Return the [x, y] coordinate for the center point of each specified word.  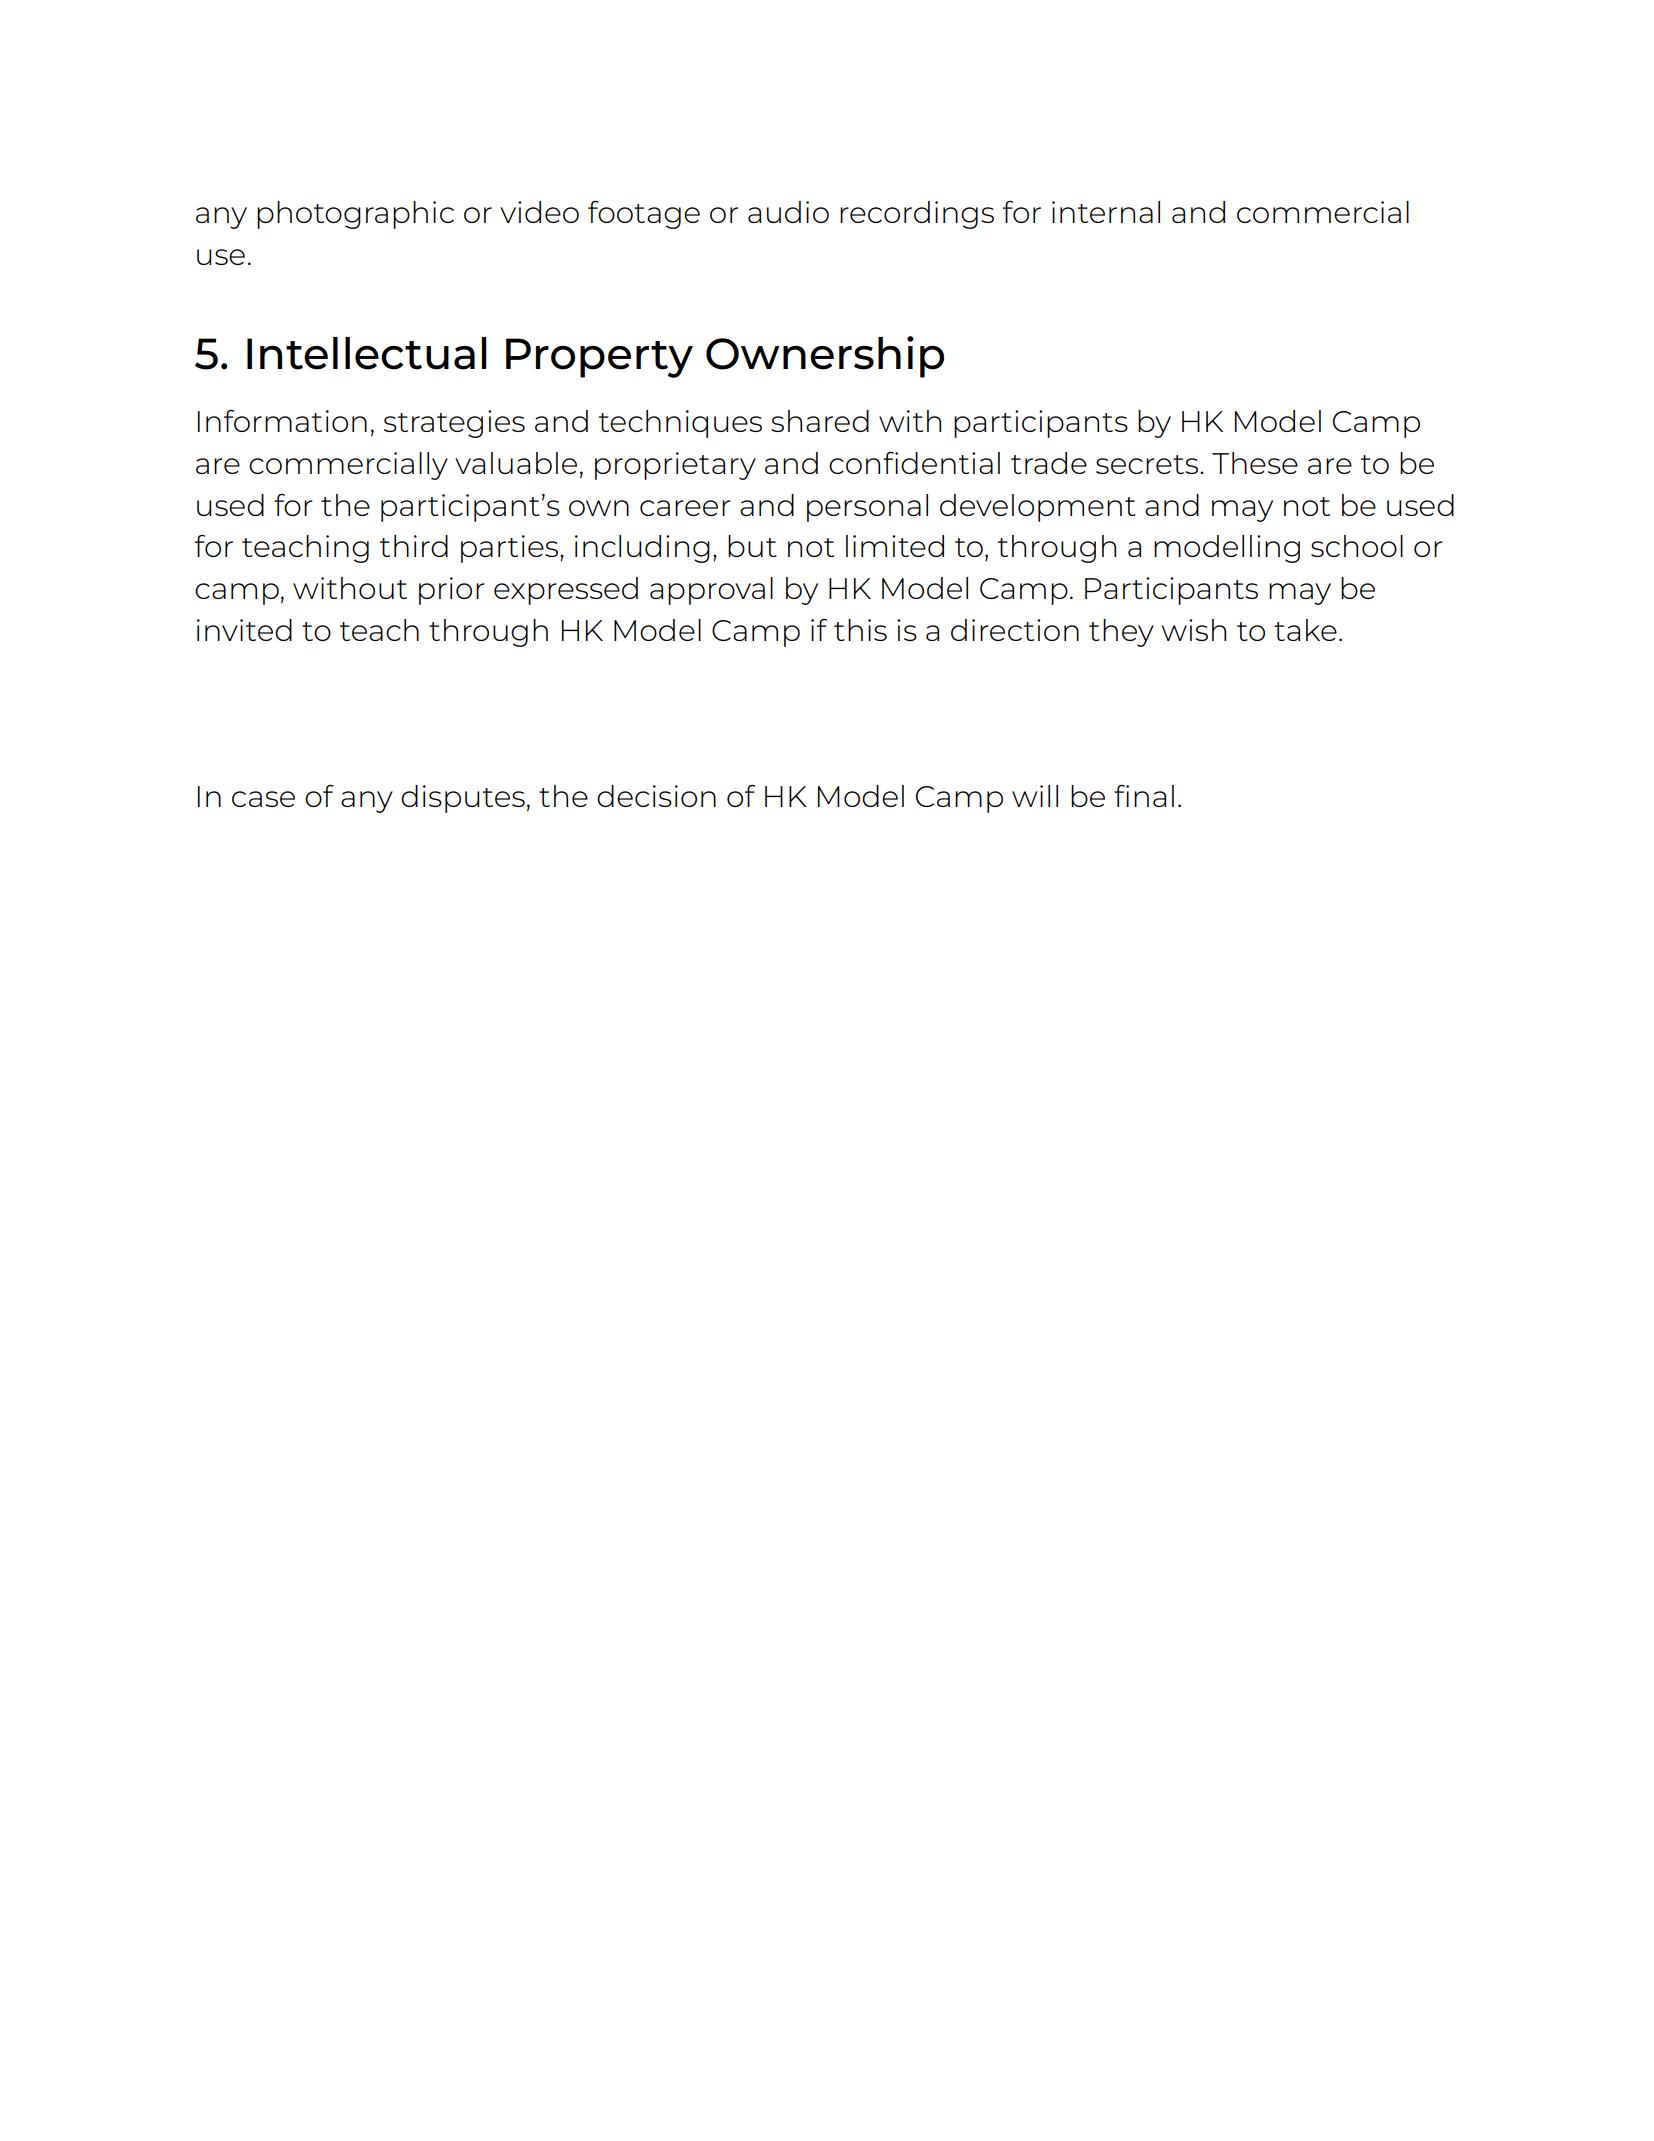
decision [656, 796]
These [1255, 463]
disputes [463, 799]
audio [788, 212]
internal [1106, 212]
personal [867, 508]
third [414, 546]
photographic [355, 215]
